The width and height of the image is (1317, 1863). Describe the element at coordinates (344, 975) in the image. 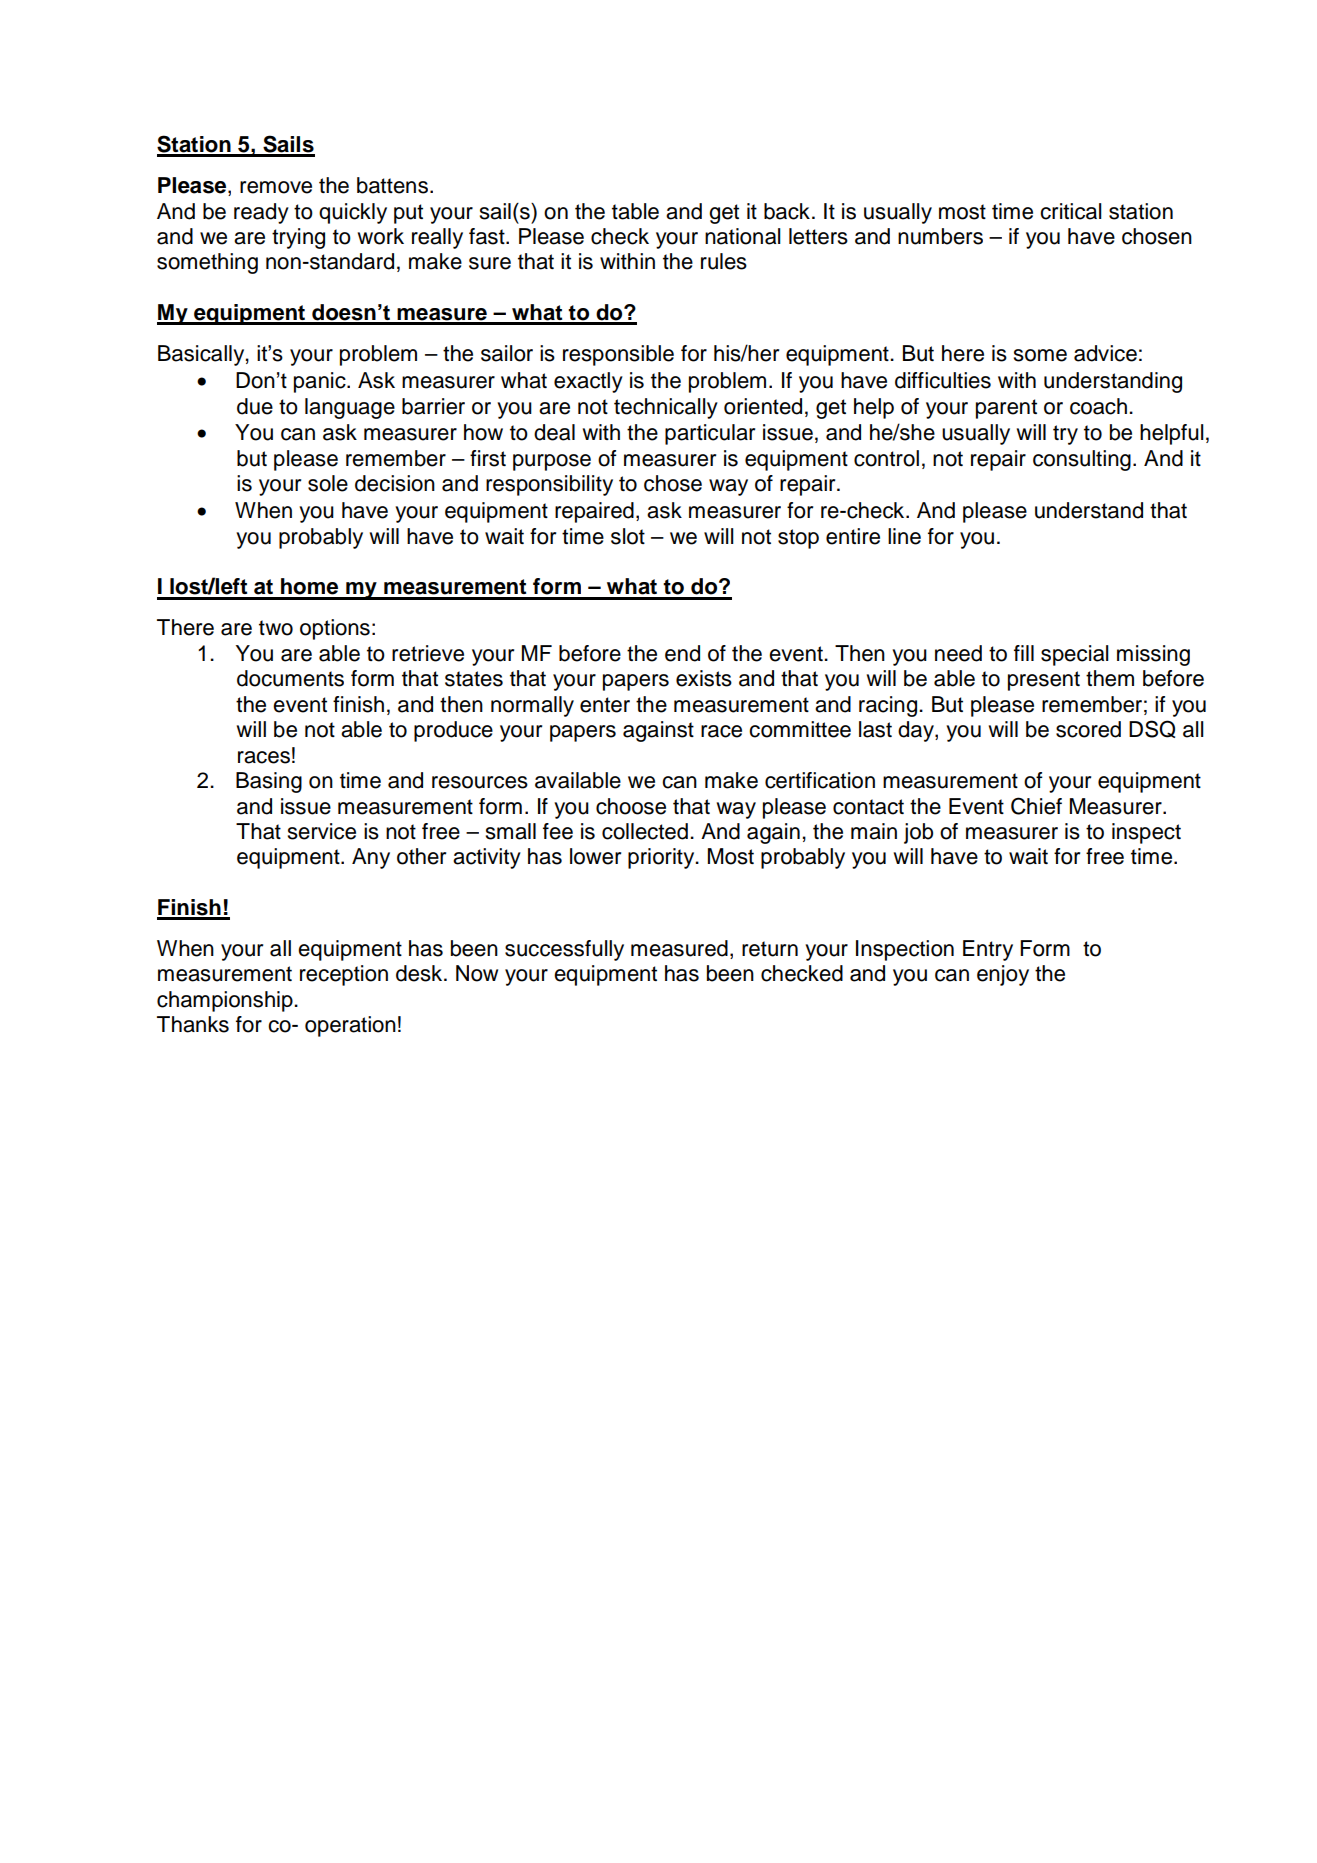

I see `reception` at that location.
